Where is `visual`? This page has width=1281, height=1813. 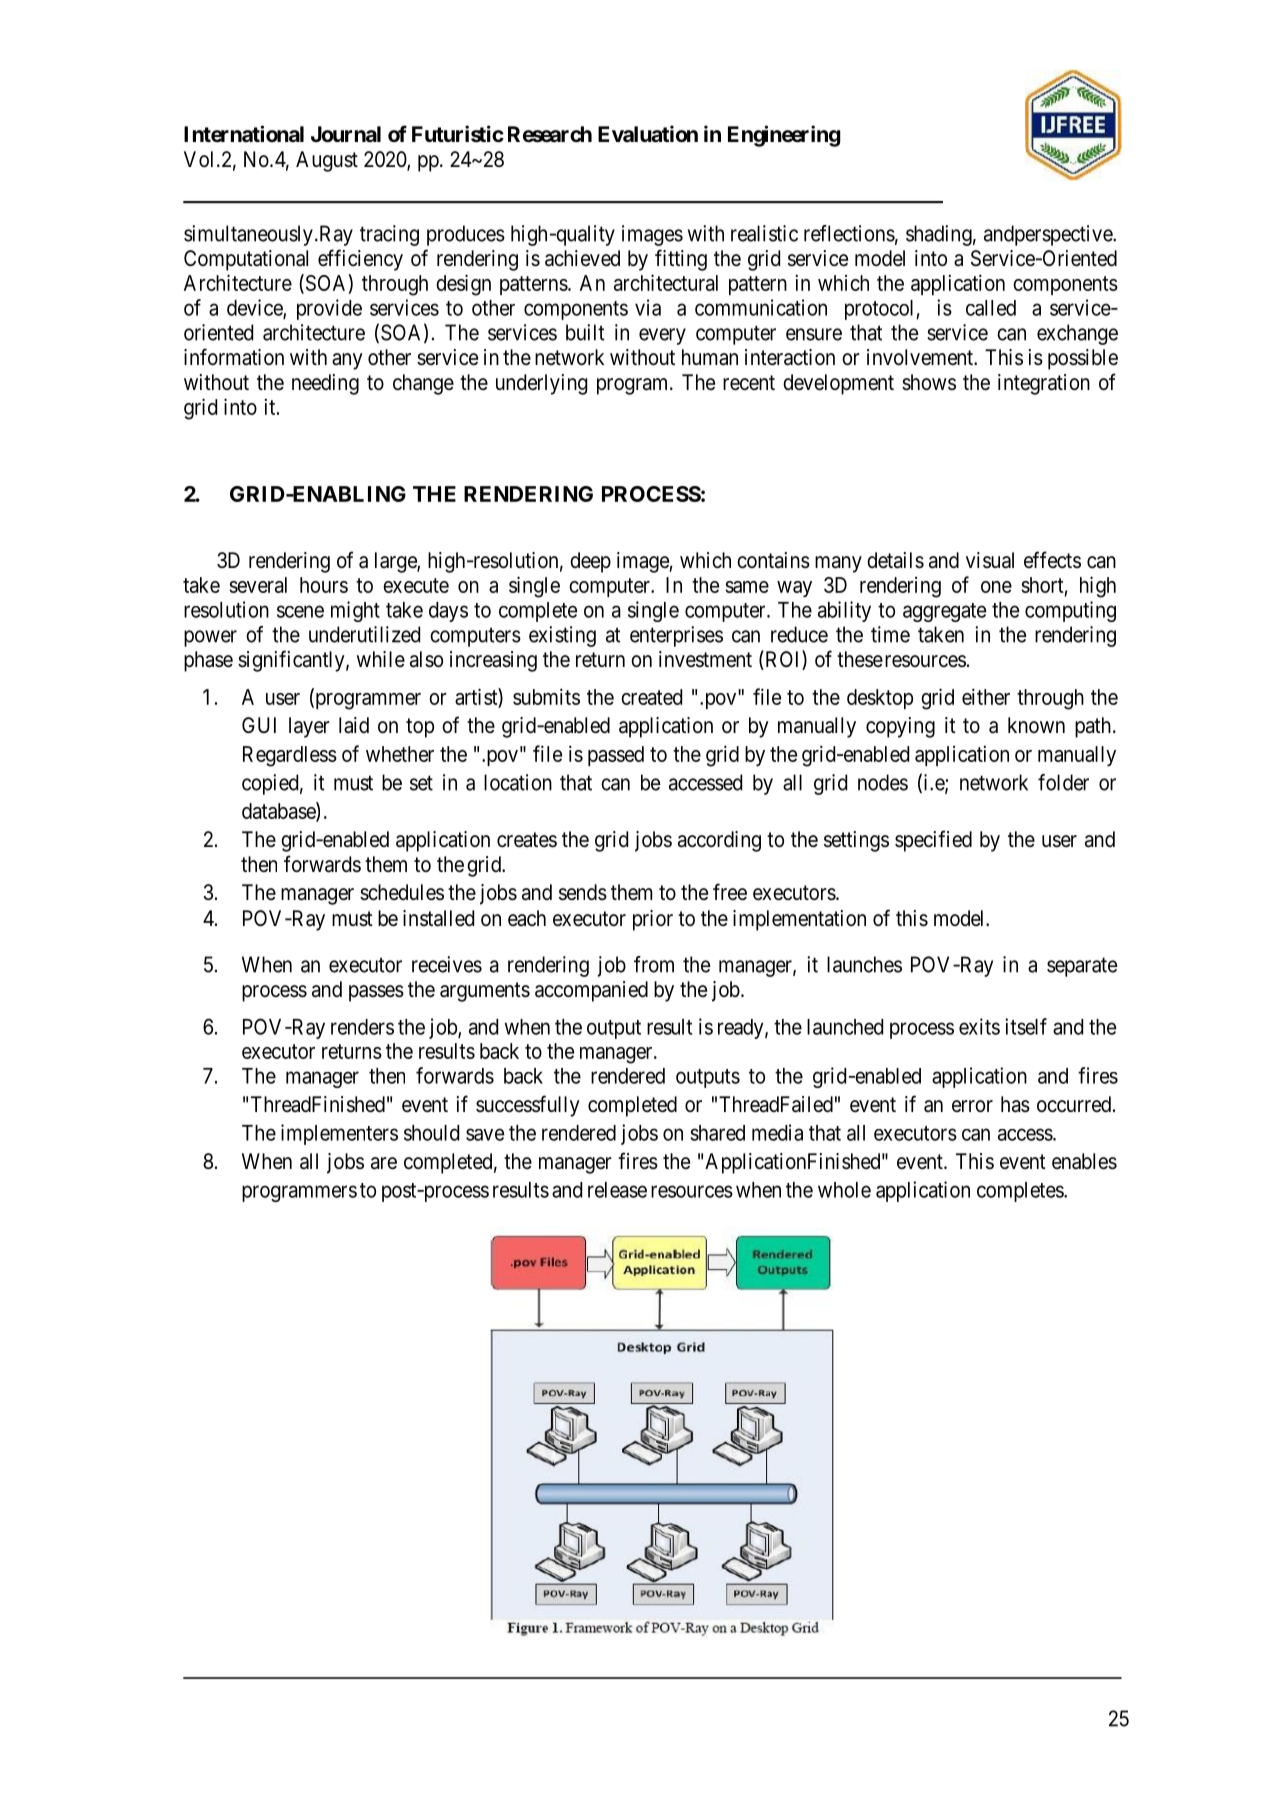
visual is located at coordinates (990, 560).
